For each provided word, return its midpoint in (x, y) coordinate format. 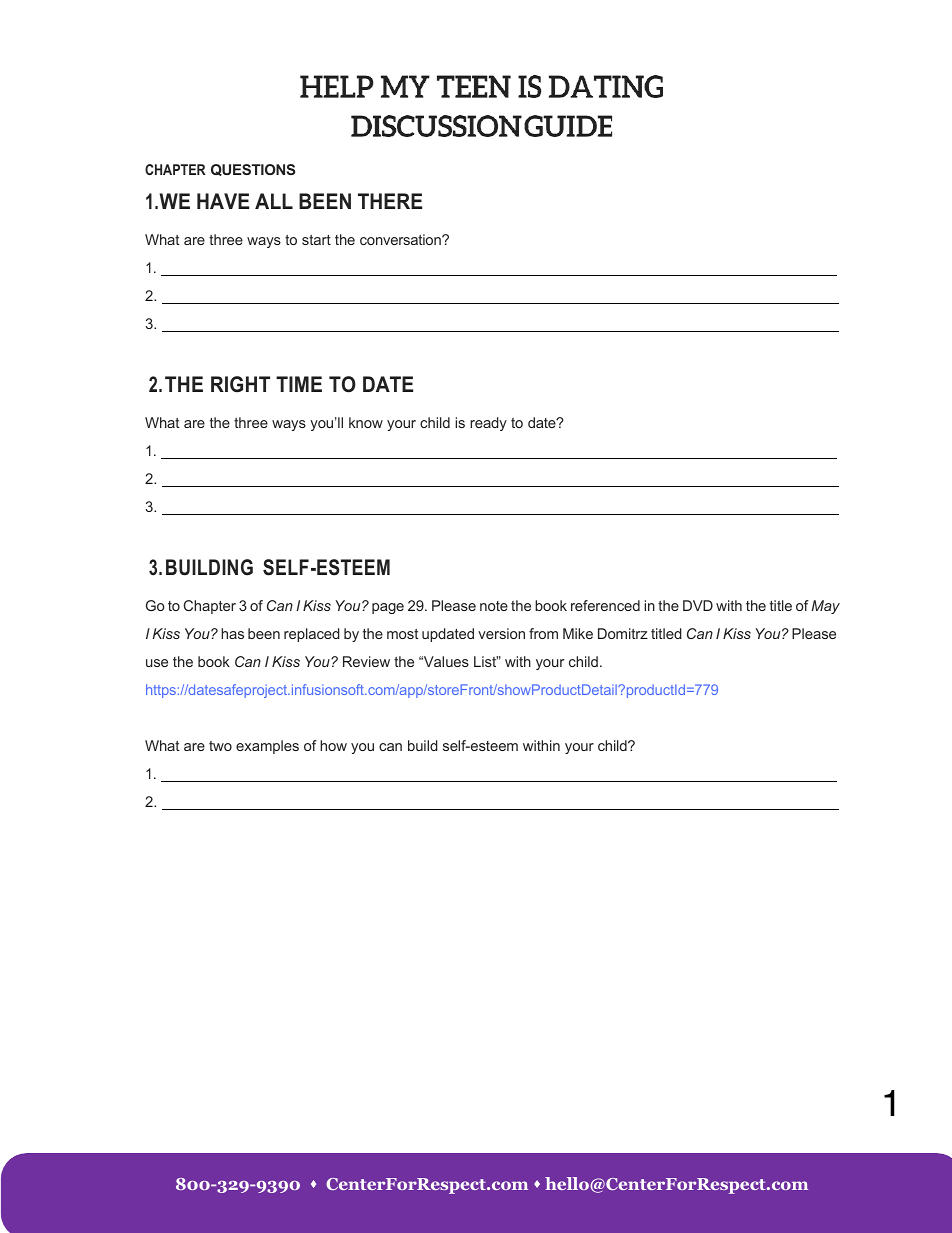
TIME (299, 384)
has (232, 633)
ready (488, 424)
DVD (698, 605)
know (366, 422)
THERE (390, 201)
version (501, 633)
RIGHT (240, 384)
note (494, 606)
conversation (401, 239)
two (220, 746)
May (825, 607)
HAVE (223, 201)
